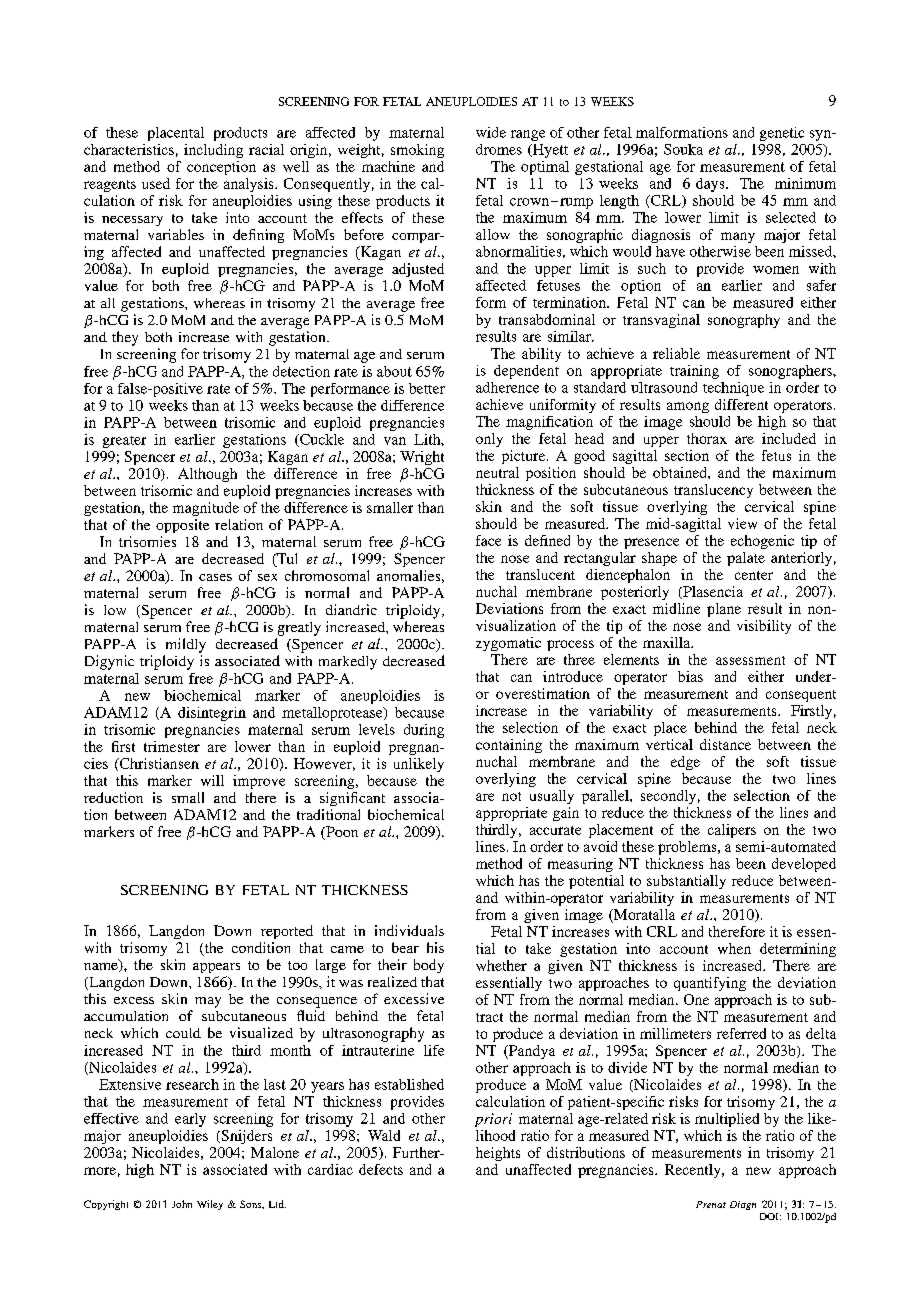  What do you see at coordinates (694, 1171) in the image?
I see `Recently` at bounding box center [694, 1171].
